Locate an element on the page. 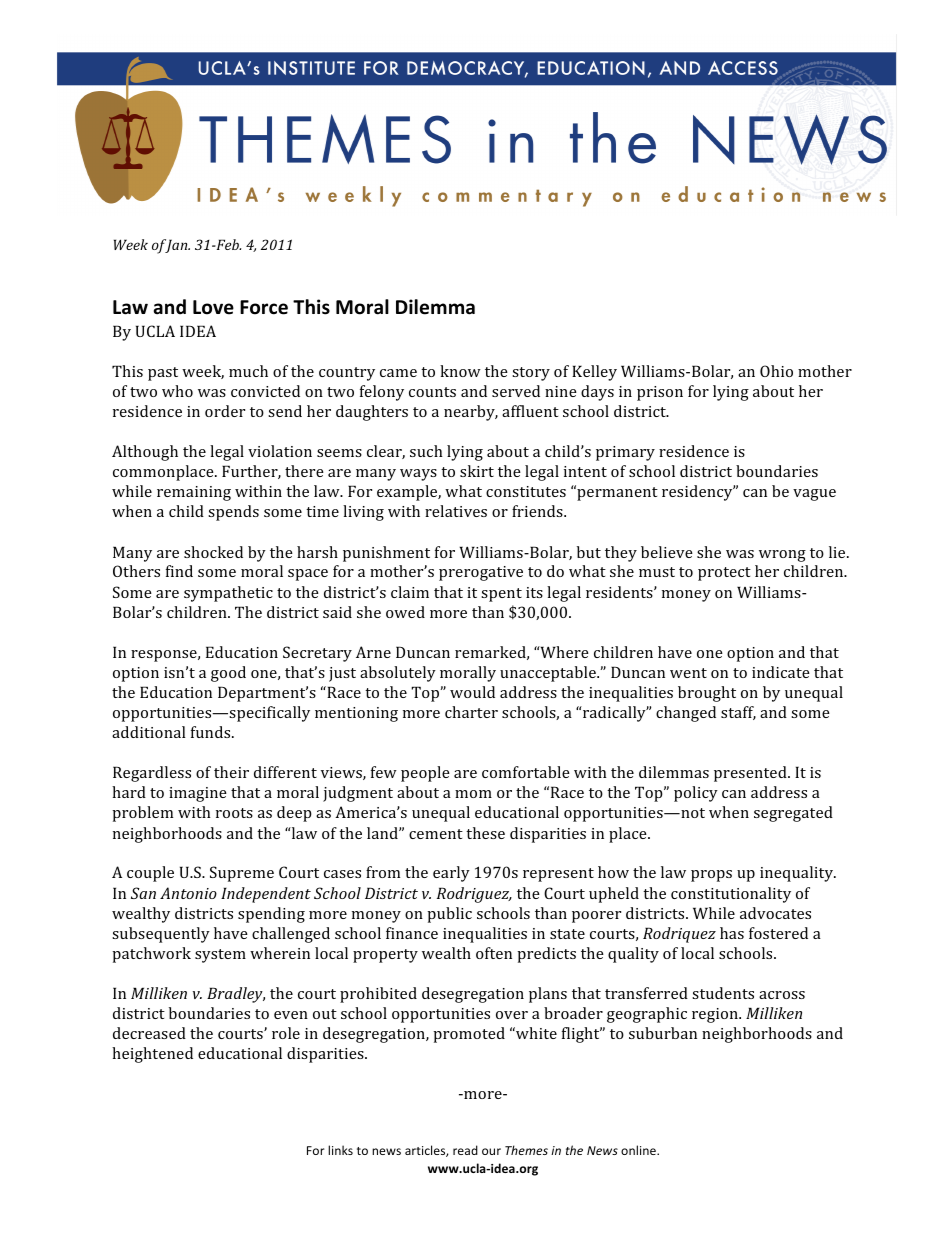  public is located at coordinates (449, 915).
